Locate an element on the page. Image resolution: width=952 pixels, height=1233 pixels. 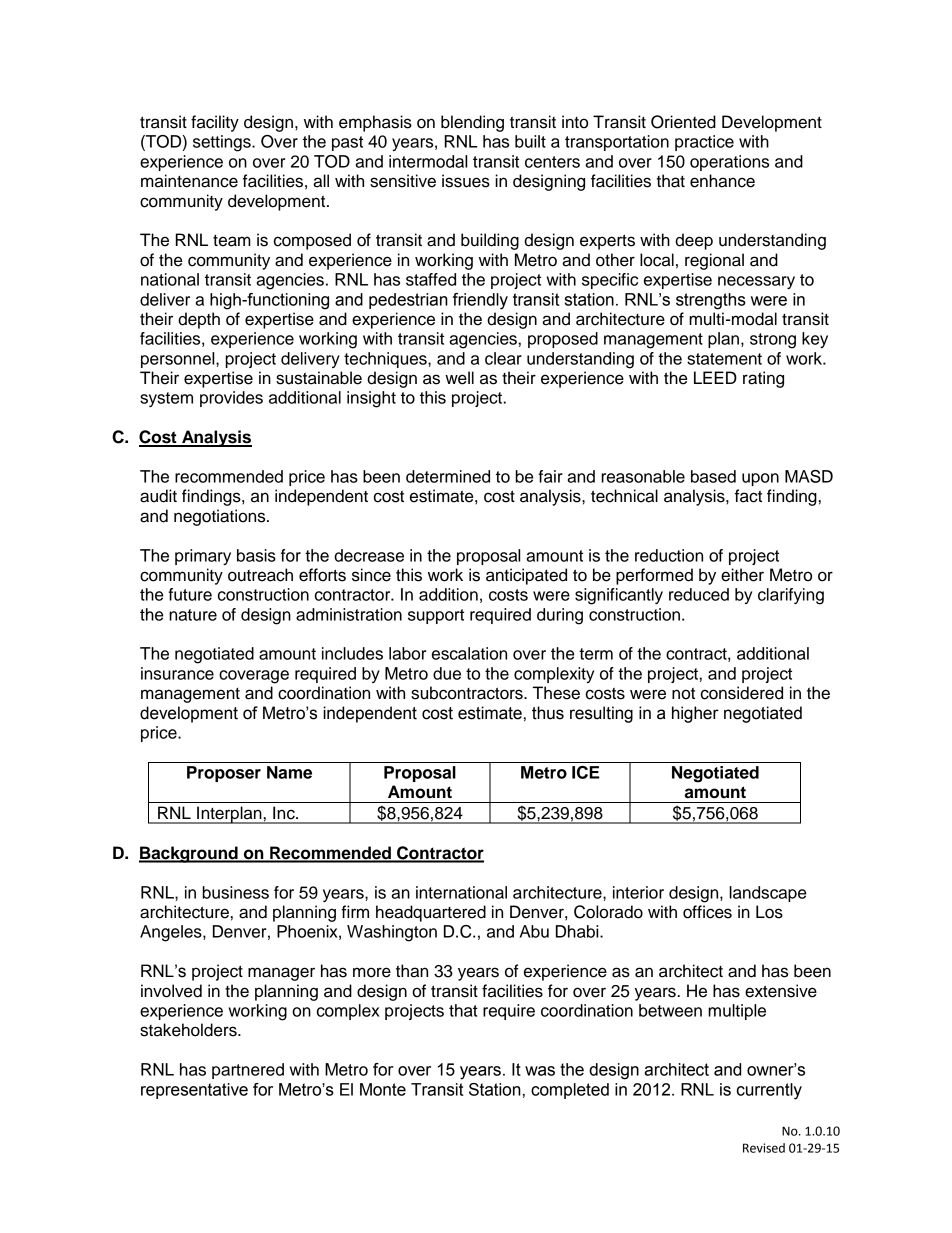
blending is located at coordinates (472, 123).
